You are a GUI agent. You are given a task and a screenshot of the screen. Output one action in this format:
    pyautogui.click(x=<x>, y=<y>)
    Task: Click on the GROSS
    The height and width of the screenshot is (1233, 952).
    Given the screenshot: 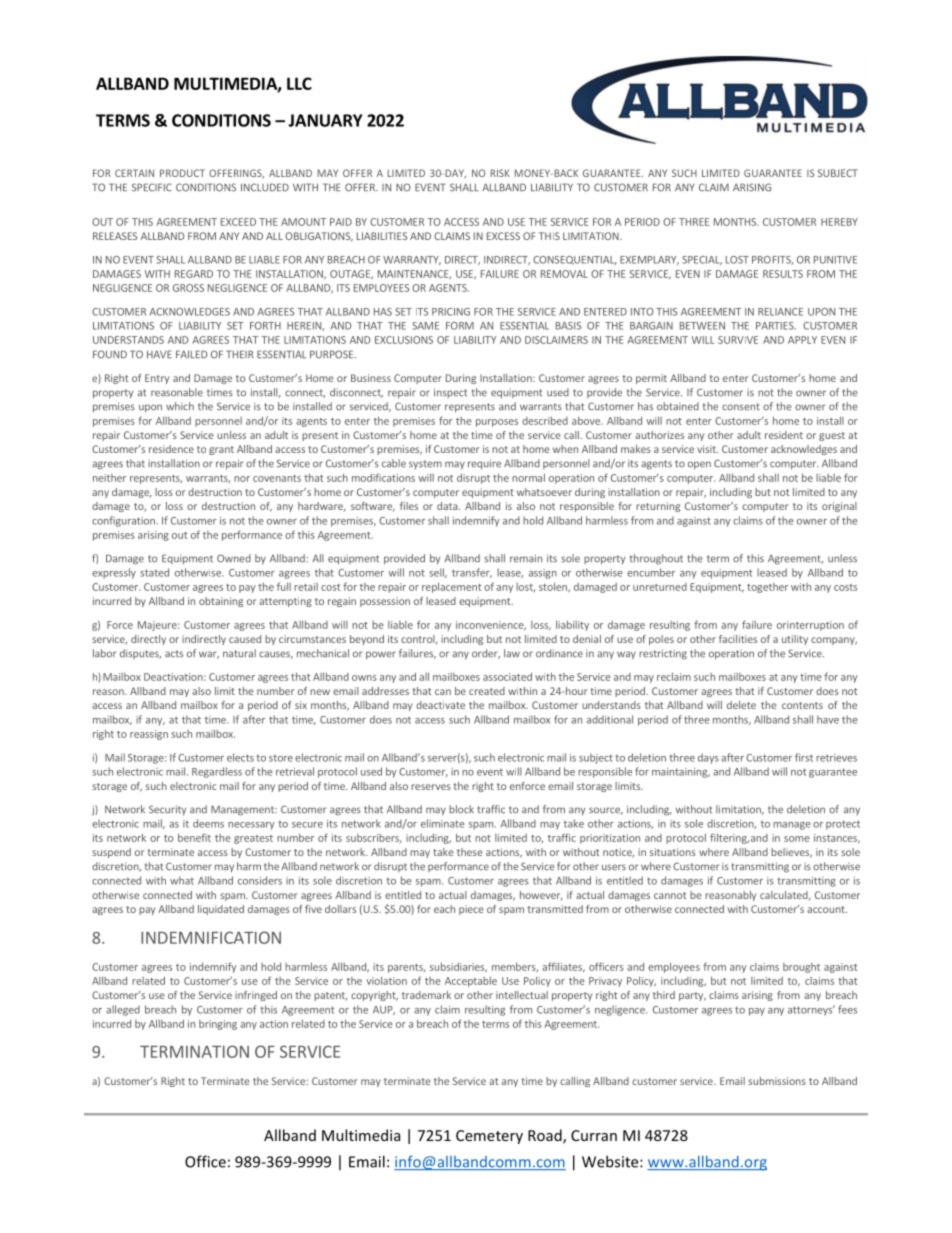 What is the action you would take?
    pyautogui.click(x=188, y=288)
